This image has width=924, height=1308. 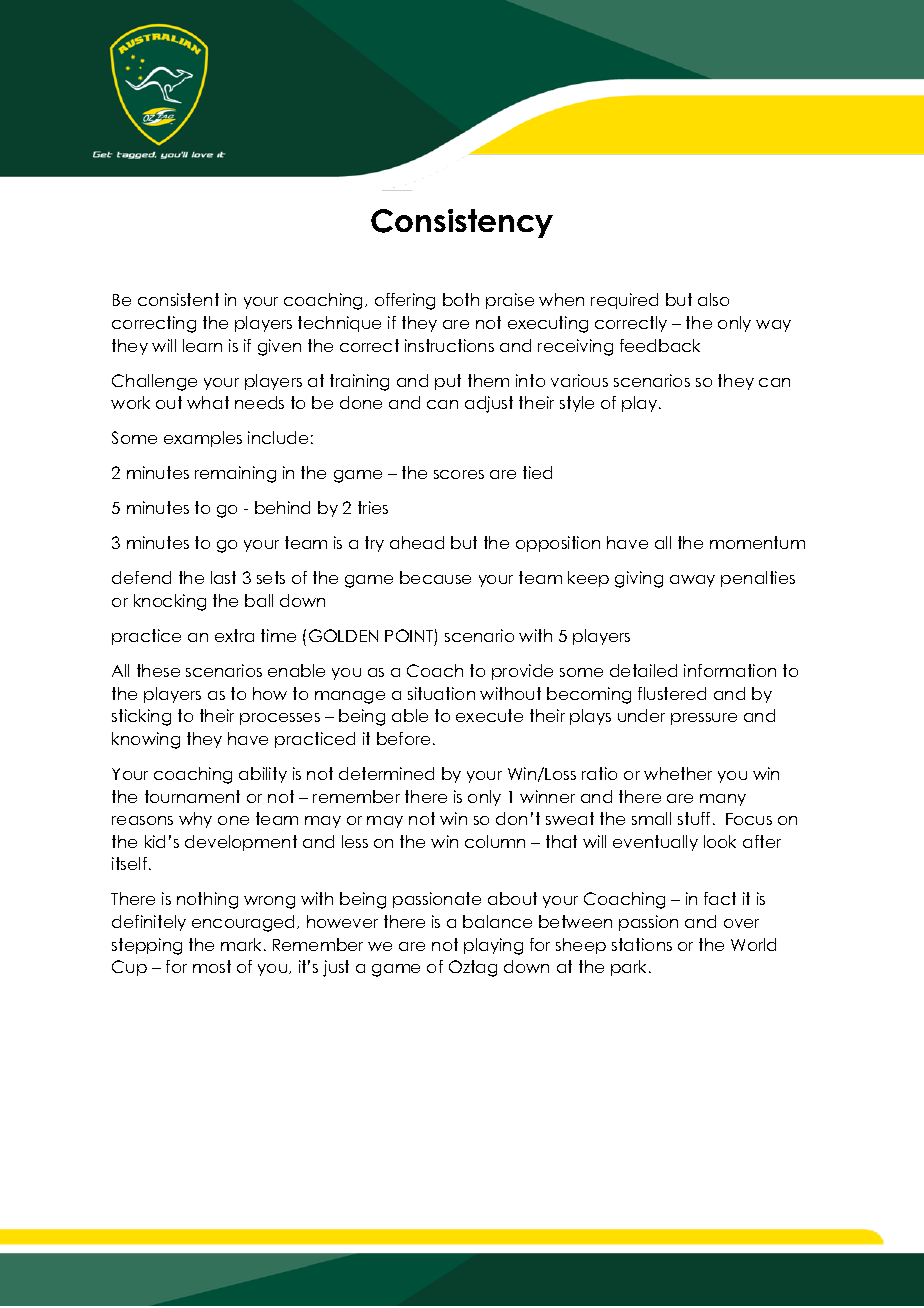 What do you see at coordinates (713, 299) in the image?
I see `also` at bounding box center [713, 299].
